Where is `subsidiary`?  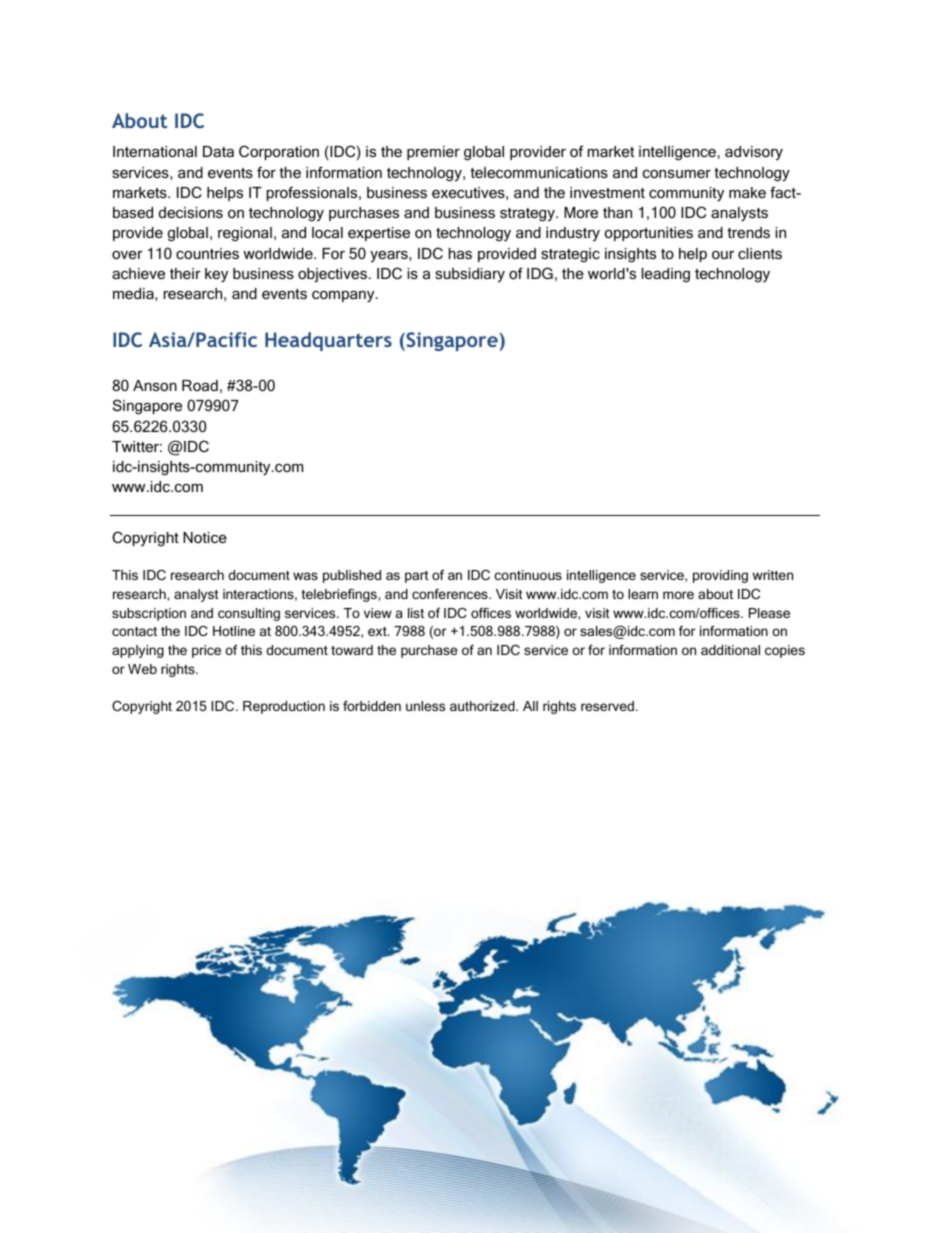 subsidiary is located at coordinates (470, 275).
